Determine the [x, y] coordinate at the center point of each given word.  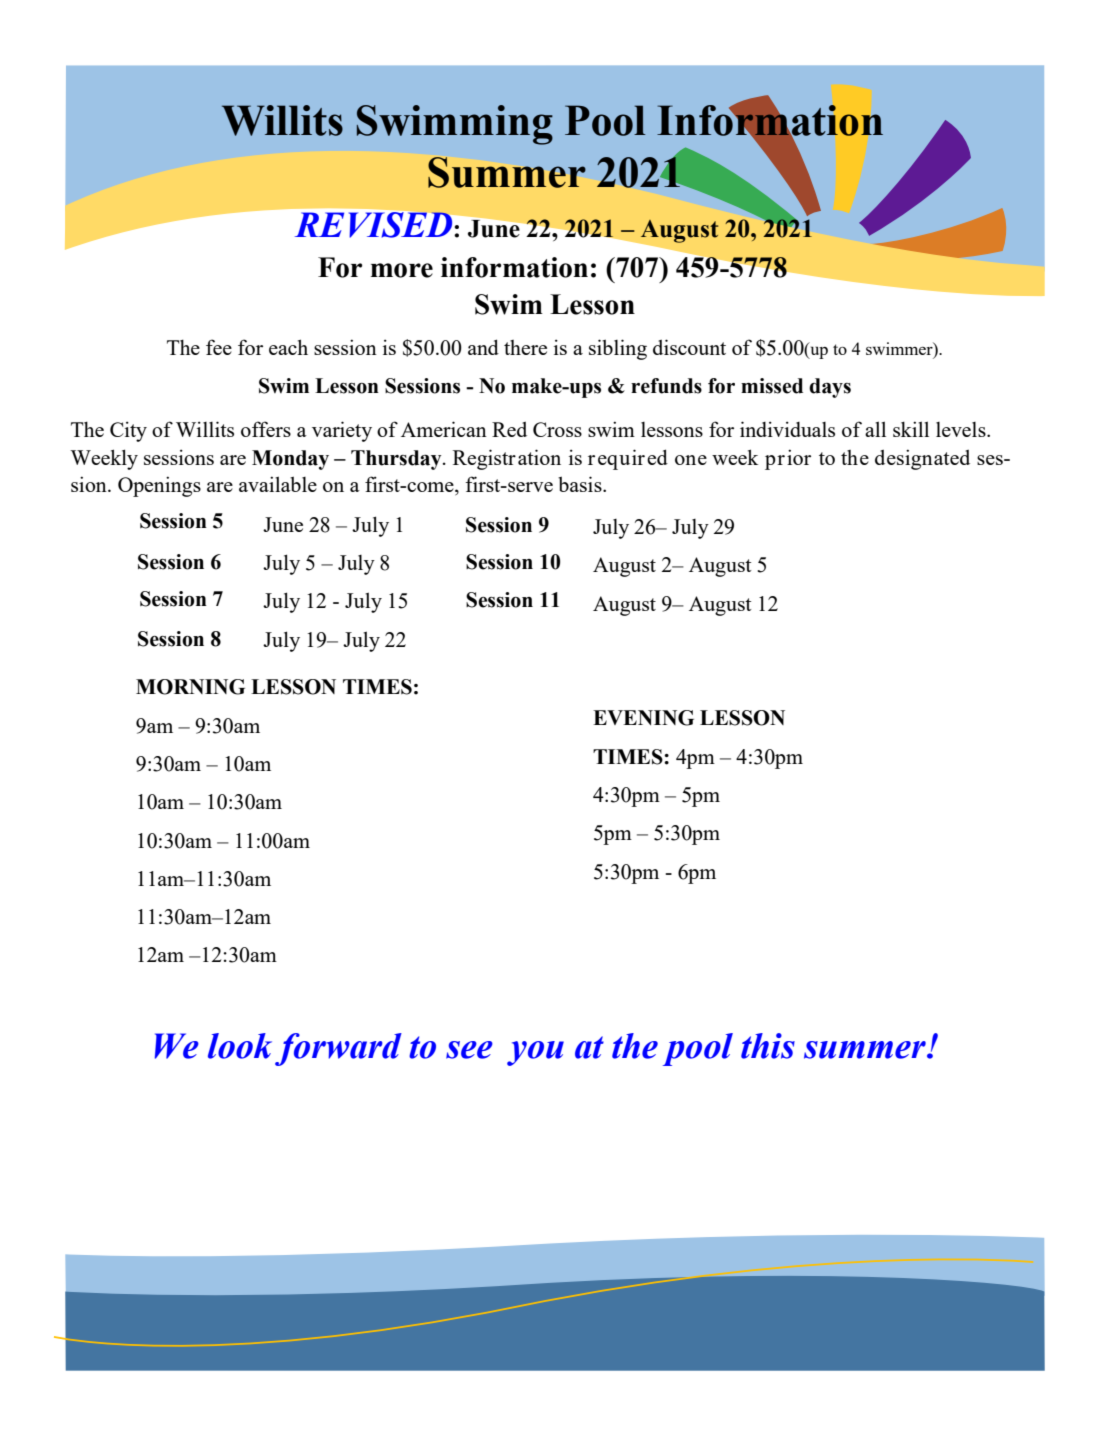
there [525, 347]
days [830, 388]
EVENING [643, 718]
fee [219, 347]
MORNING [190, 687]
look [240, 1046]
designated [922, 459]
